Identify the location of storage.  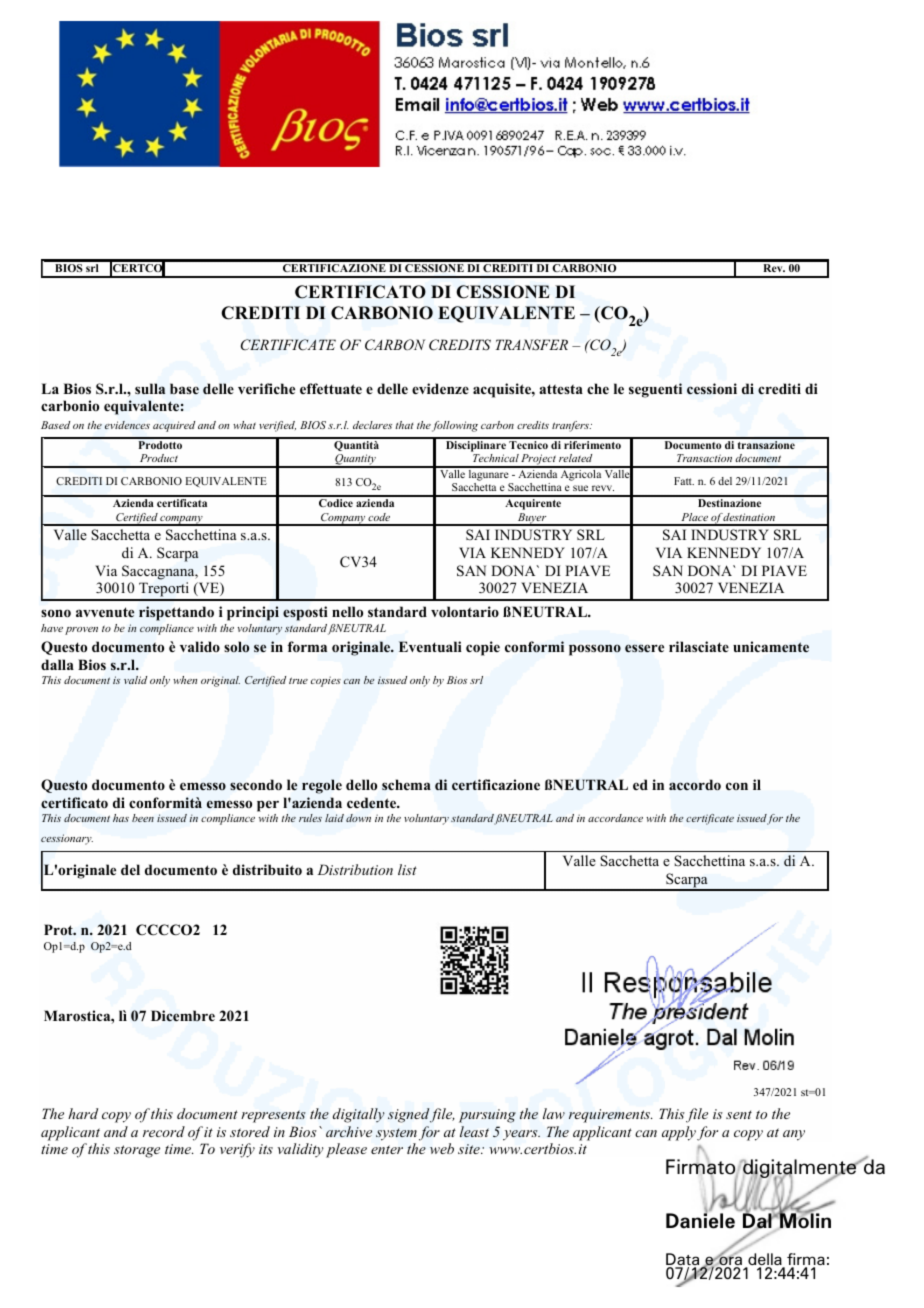
(137, 1151).
